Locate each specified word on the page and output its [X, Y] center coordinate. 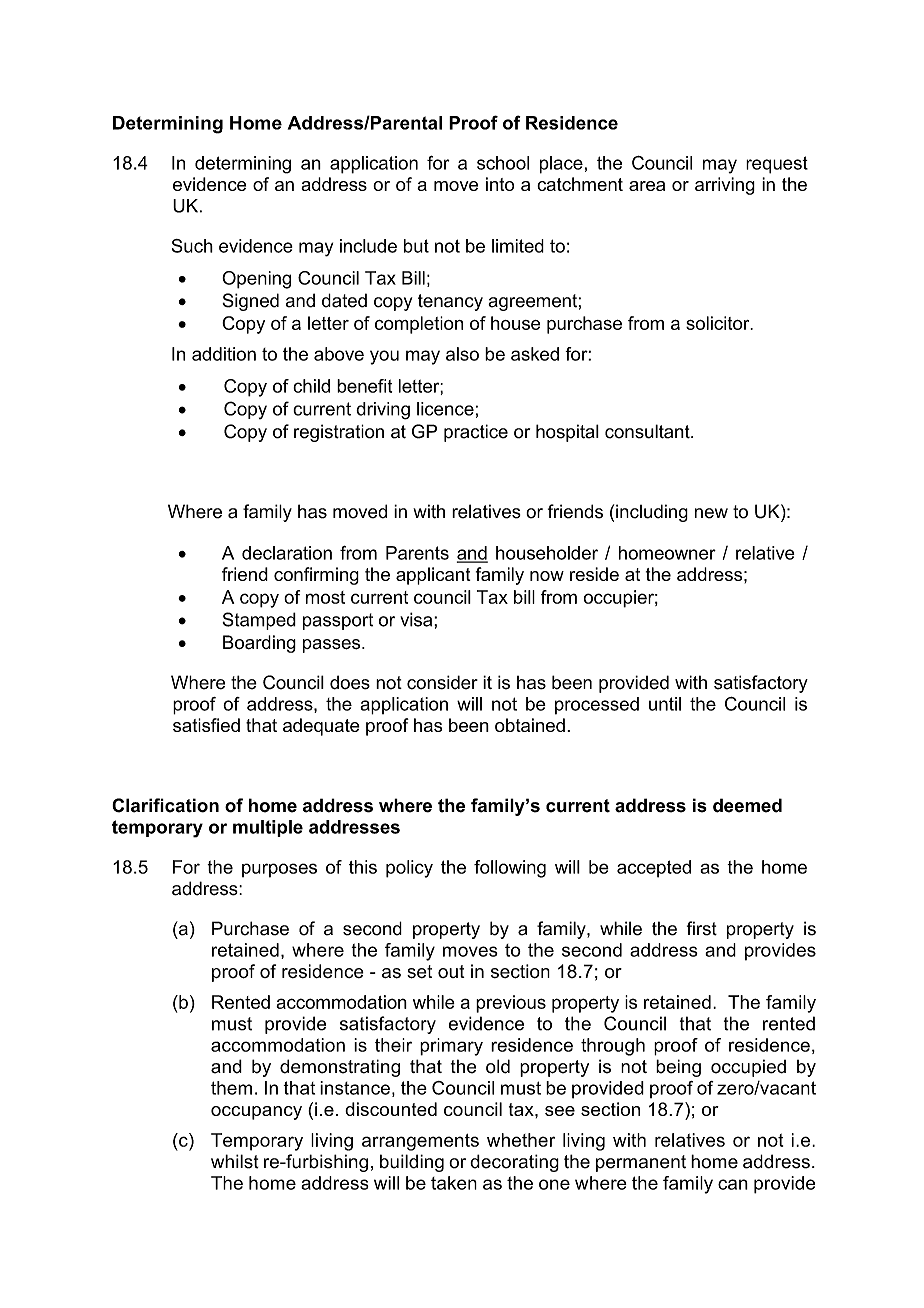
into [500, 184]
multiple [268, 828]
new [711, 513]
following [510, 869]
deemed [747, 805]
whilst [235, 1161]
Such [192, 246]
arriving [725, 186]
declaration [287, 553]
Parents [417, 553]
